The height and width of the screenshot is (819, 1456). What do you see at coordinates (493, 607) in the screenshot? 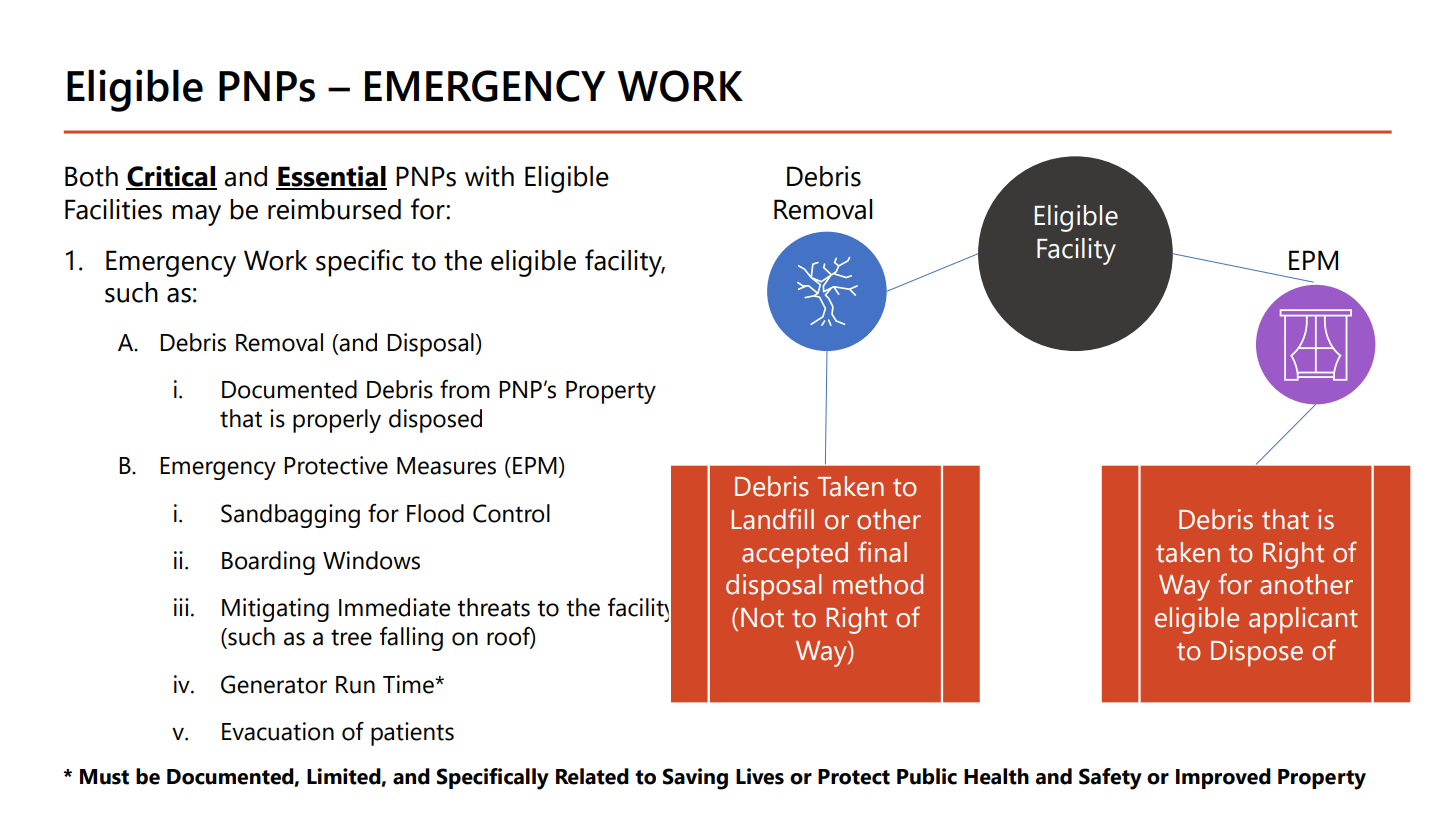
I see `threats` at bounding box center [493, 607].
